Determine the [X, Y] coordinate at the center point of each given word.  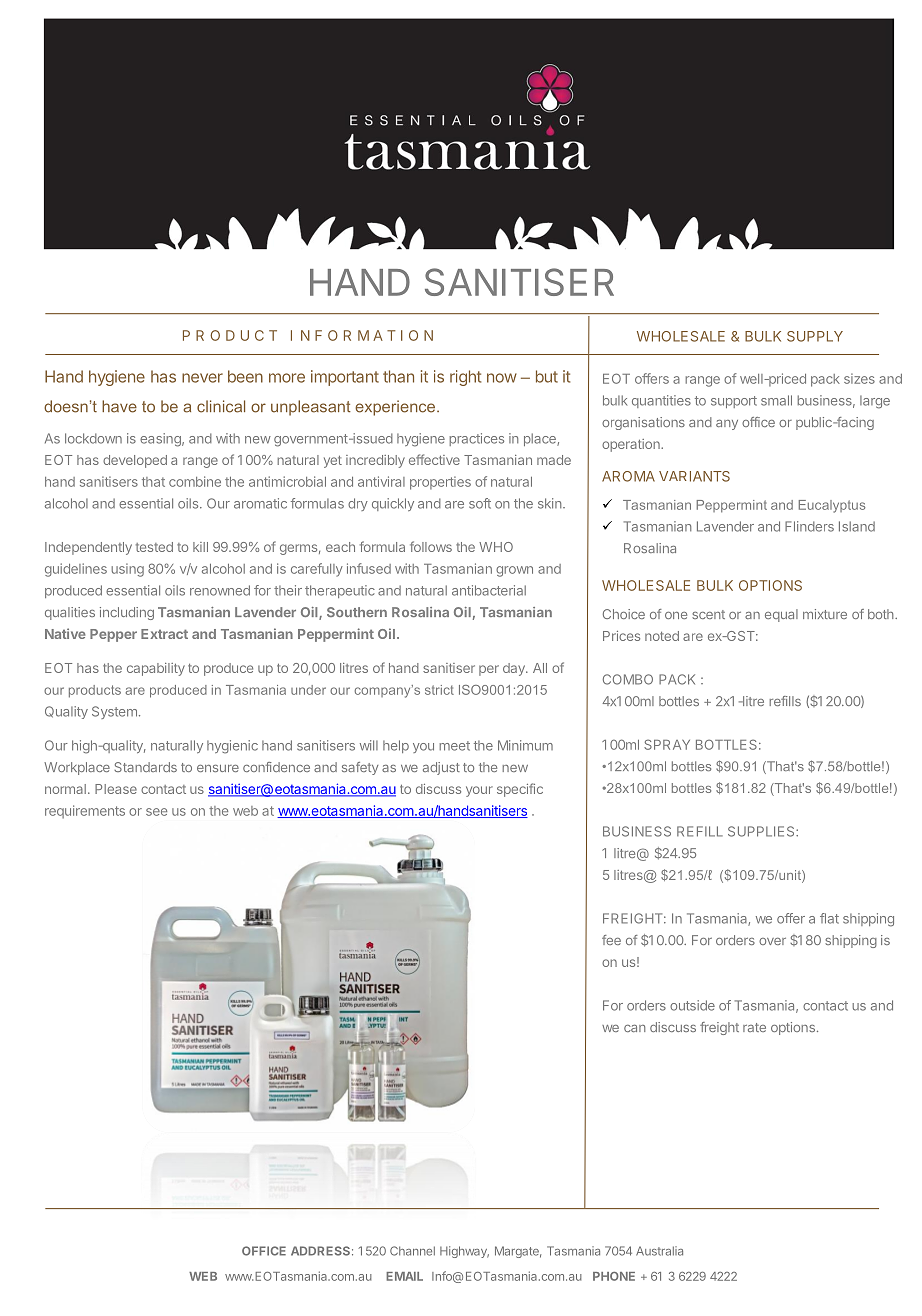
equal [781, 615]
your [479, 791]
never [202, 378]
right [465, 378]
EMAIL [404, 1276]
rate [754, 1027]
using [127, 570]
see [156, 812]
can [634, 1028]
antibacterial [489, 590]
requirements [85, 812]
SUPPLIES [762, 831]
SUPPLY [815, 336]
